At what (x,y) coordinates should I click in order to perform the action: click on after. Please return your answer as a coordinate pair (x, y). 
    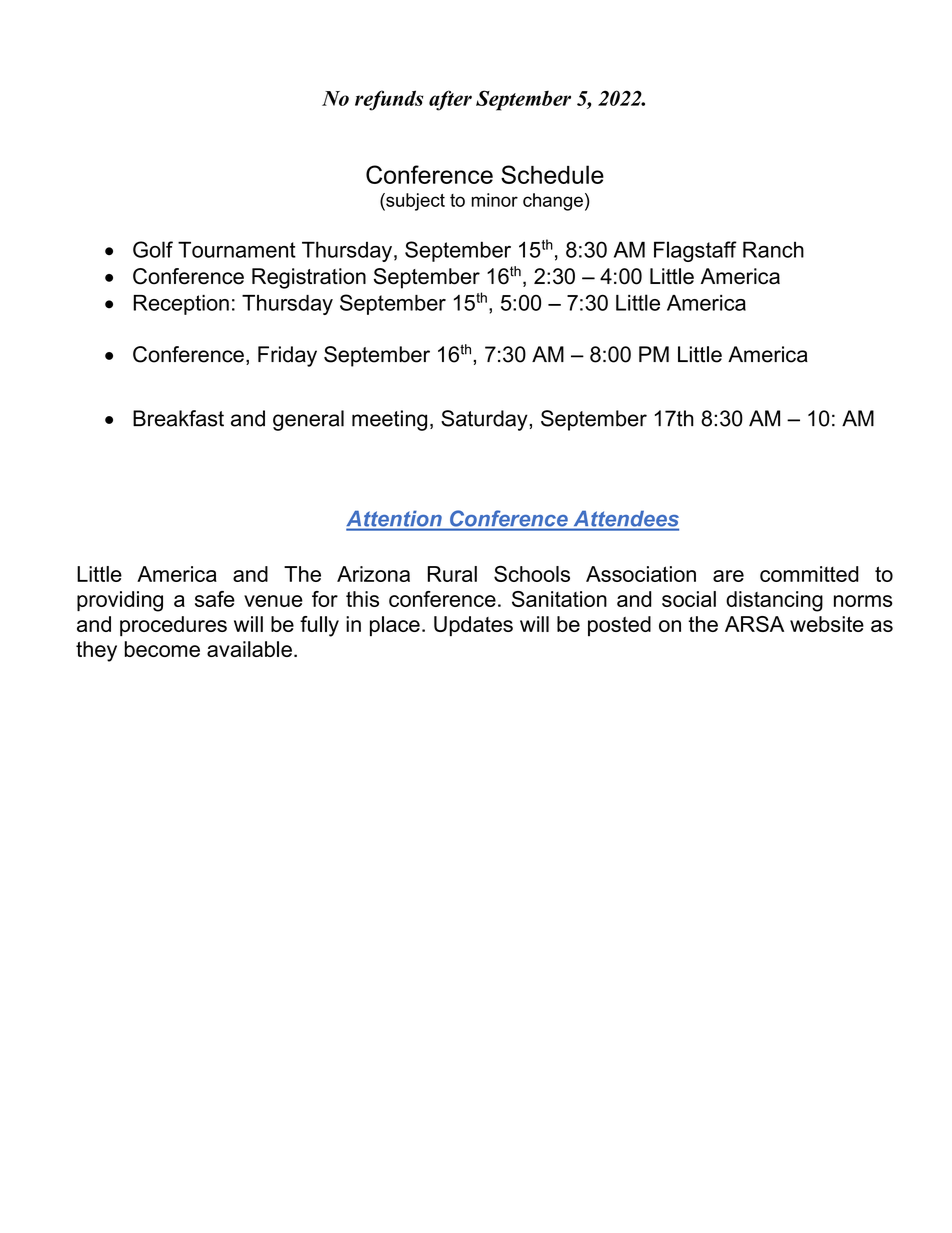
    Looking at the image, I should click on (450, 100).
